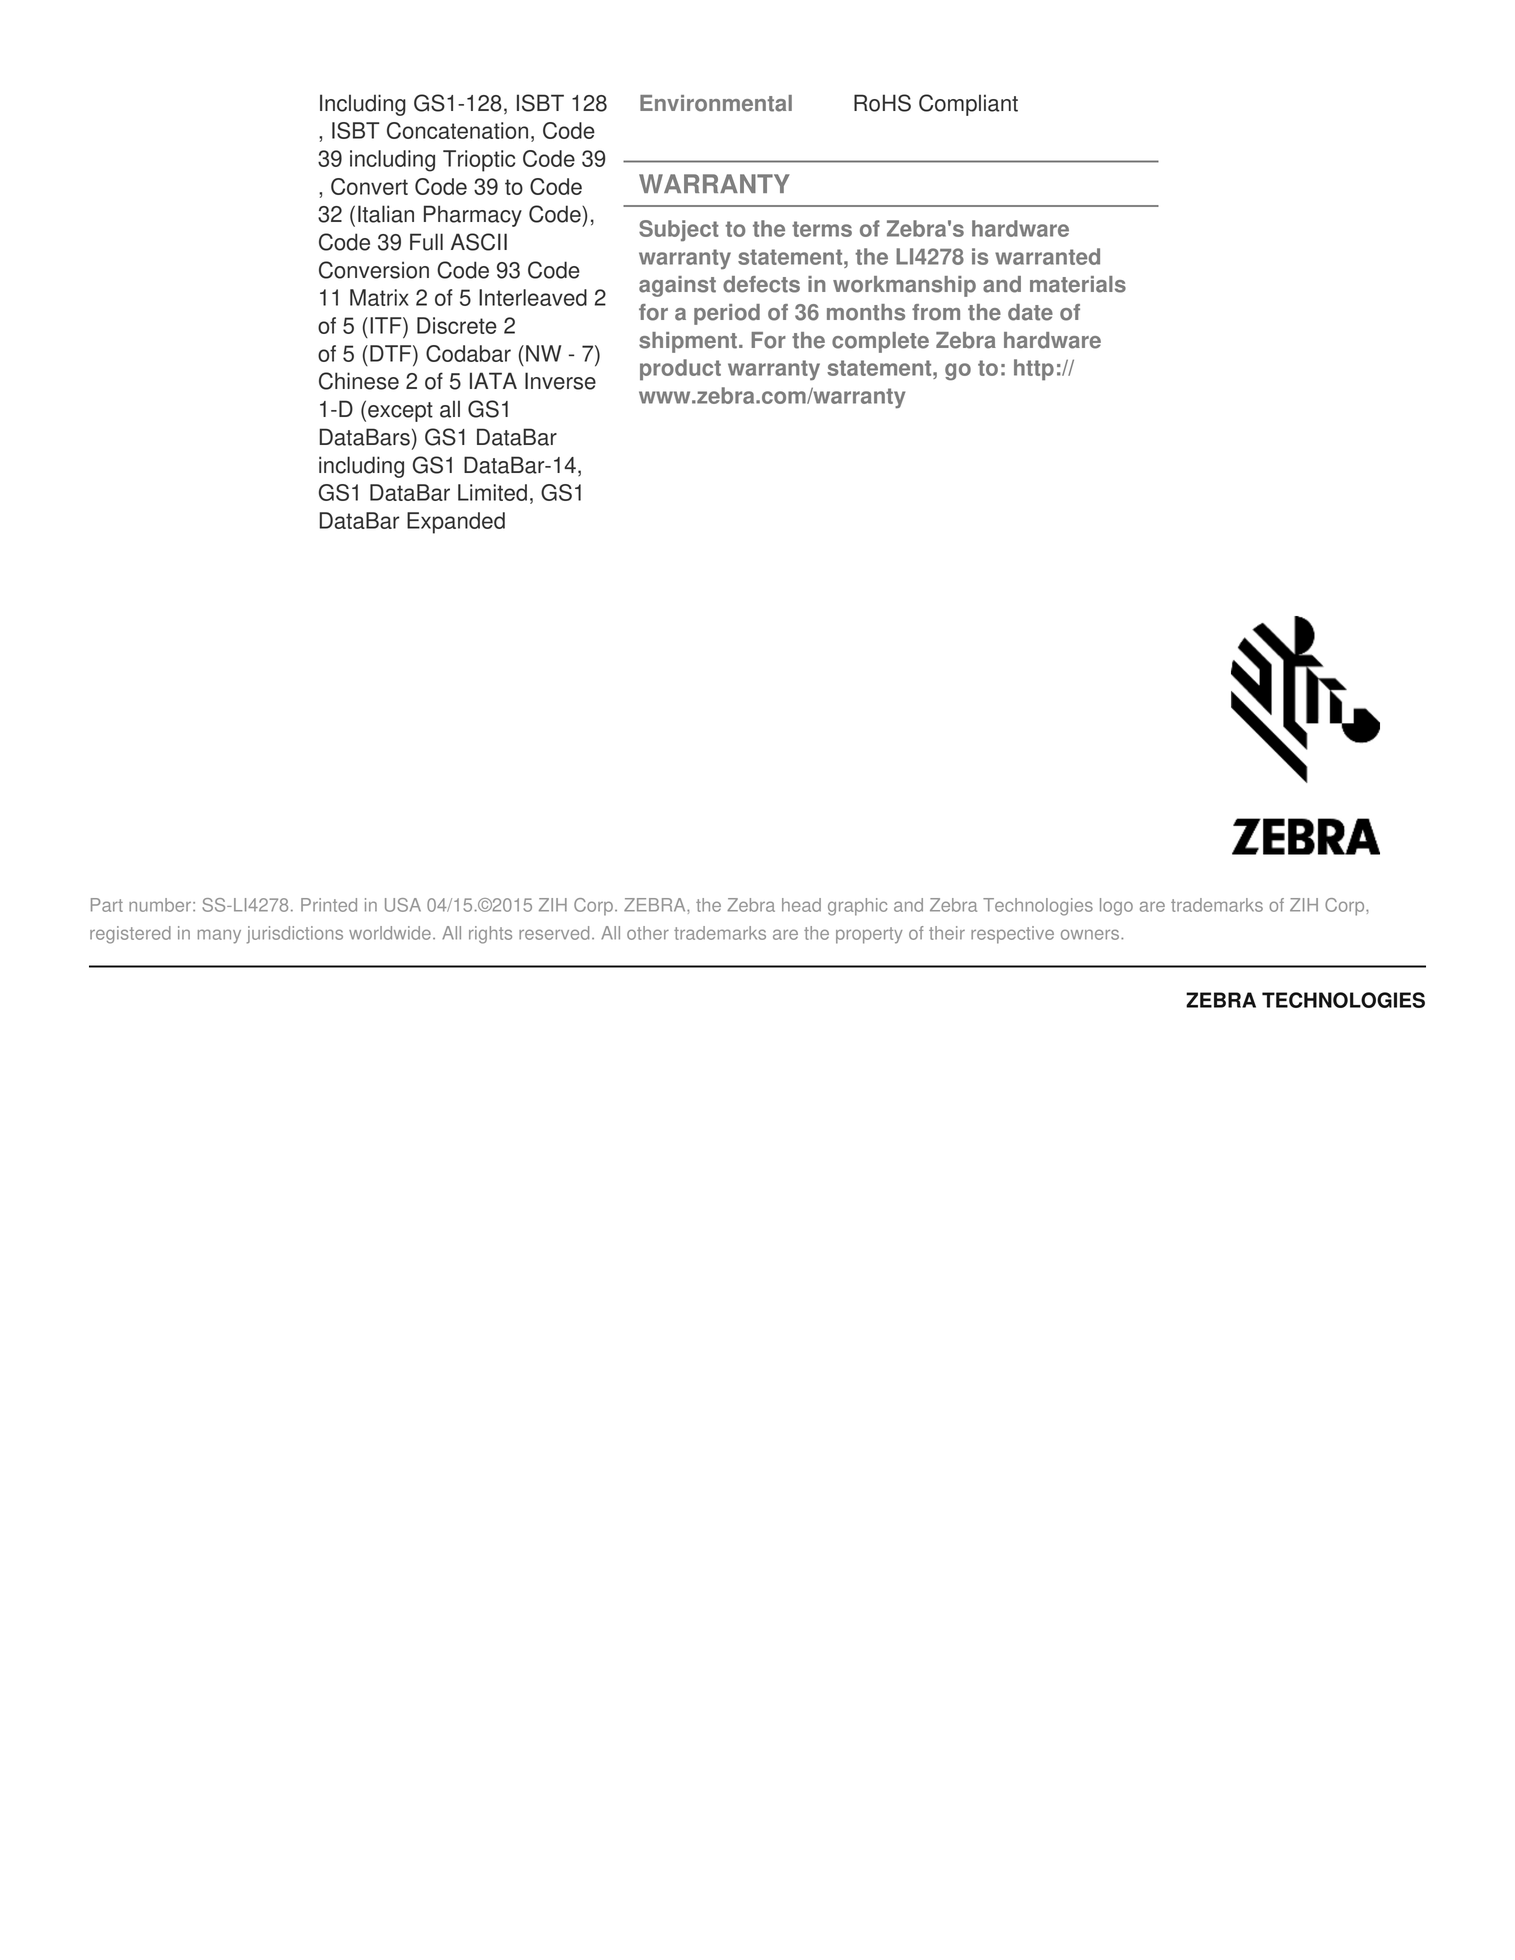 This screenshot has height=1960, width=1515. I want to click on Printed, so click(329, 905).
